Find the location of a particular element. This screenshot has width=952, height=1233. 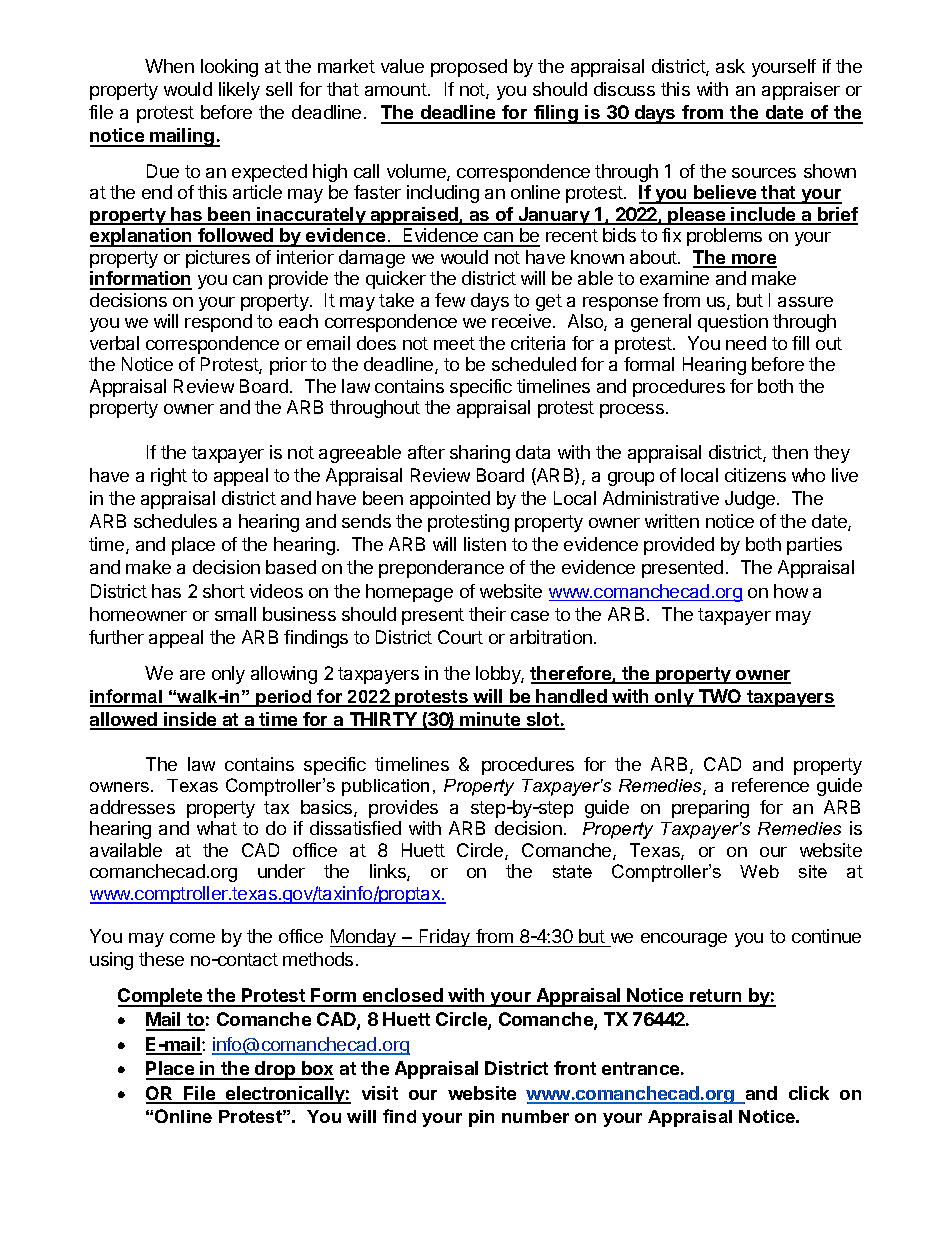

then is located at coordinates (790, 452).
